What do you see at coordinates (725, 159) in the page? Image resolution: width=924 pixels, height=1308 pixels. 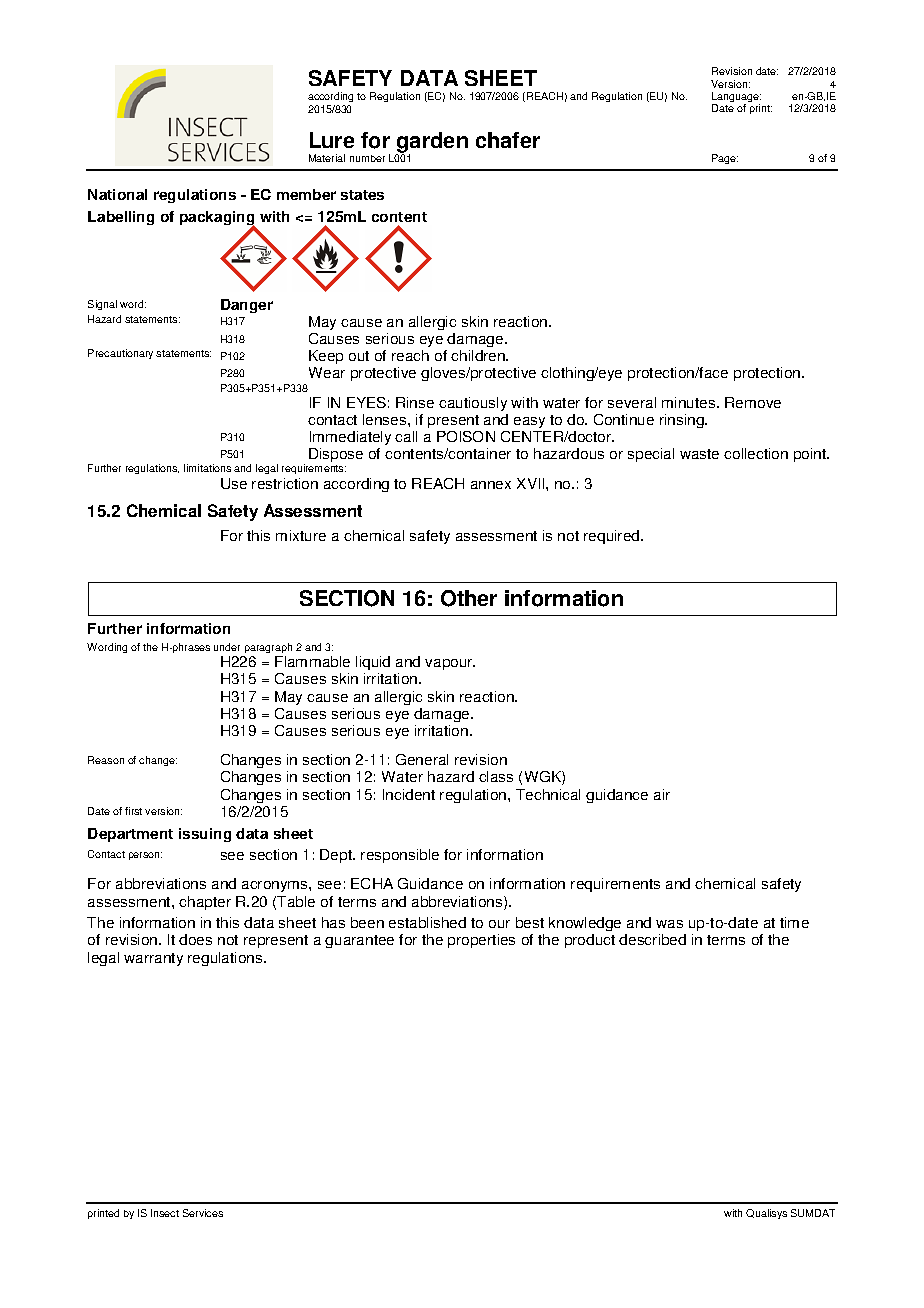 I see `Page` at bounding box center [725, 159].
